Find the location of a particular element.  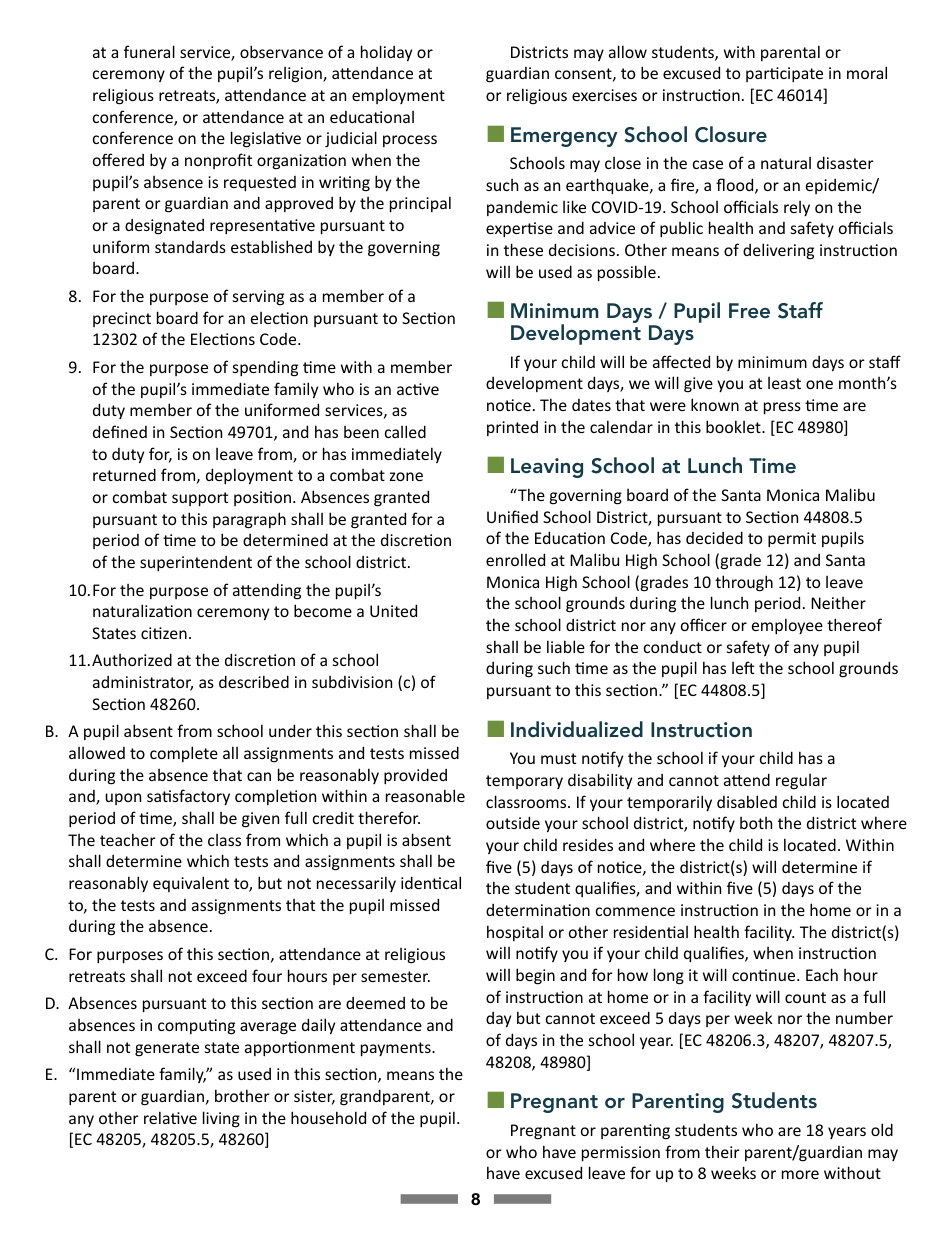

permission is located at coordinates (621, 1154).
